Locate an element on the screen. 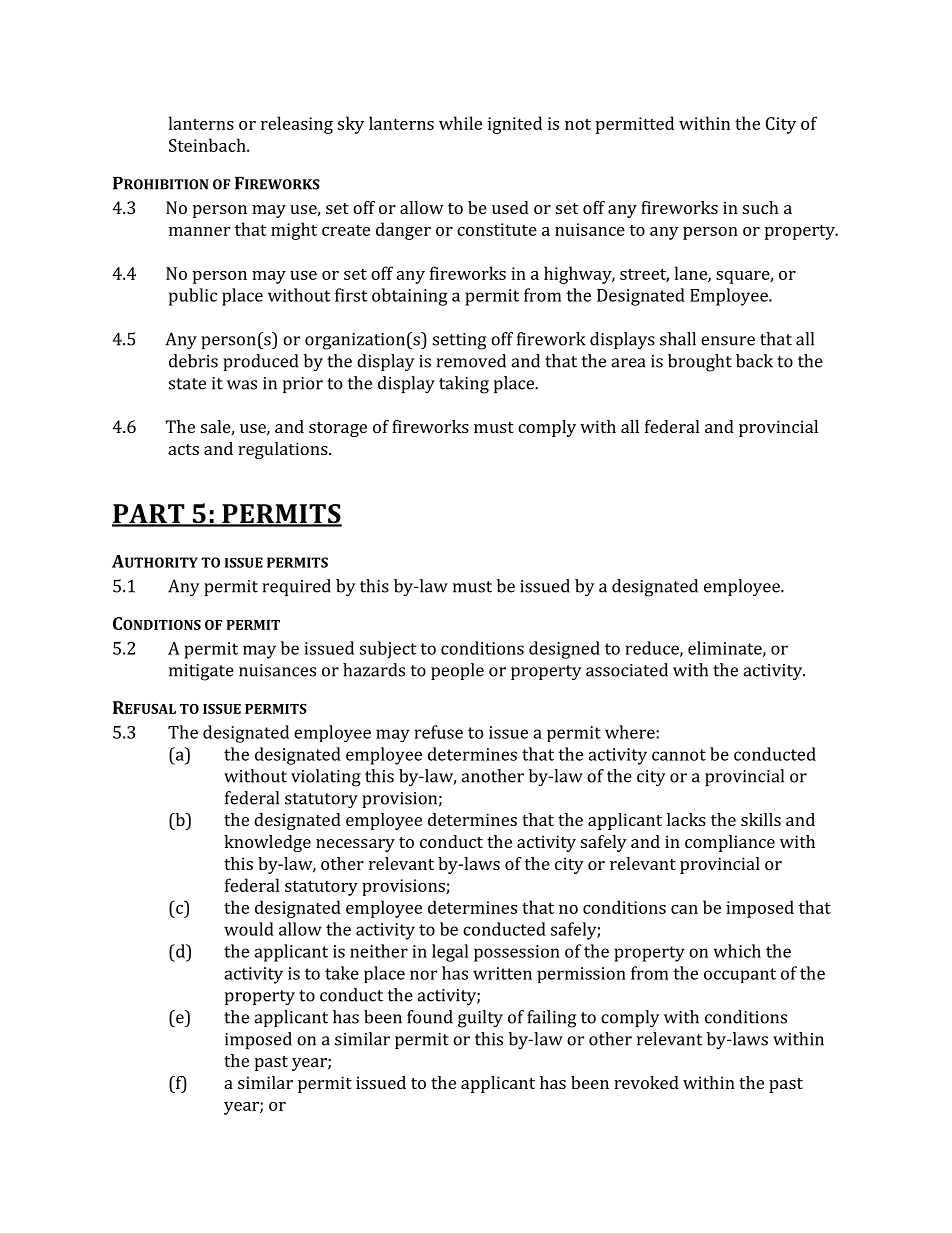 Image resolution: width=952 pixels, height=1233 pixels. cannot is located at coordinates (679, 755).
